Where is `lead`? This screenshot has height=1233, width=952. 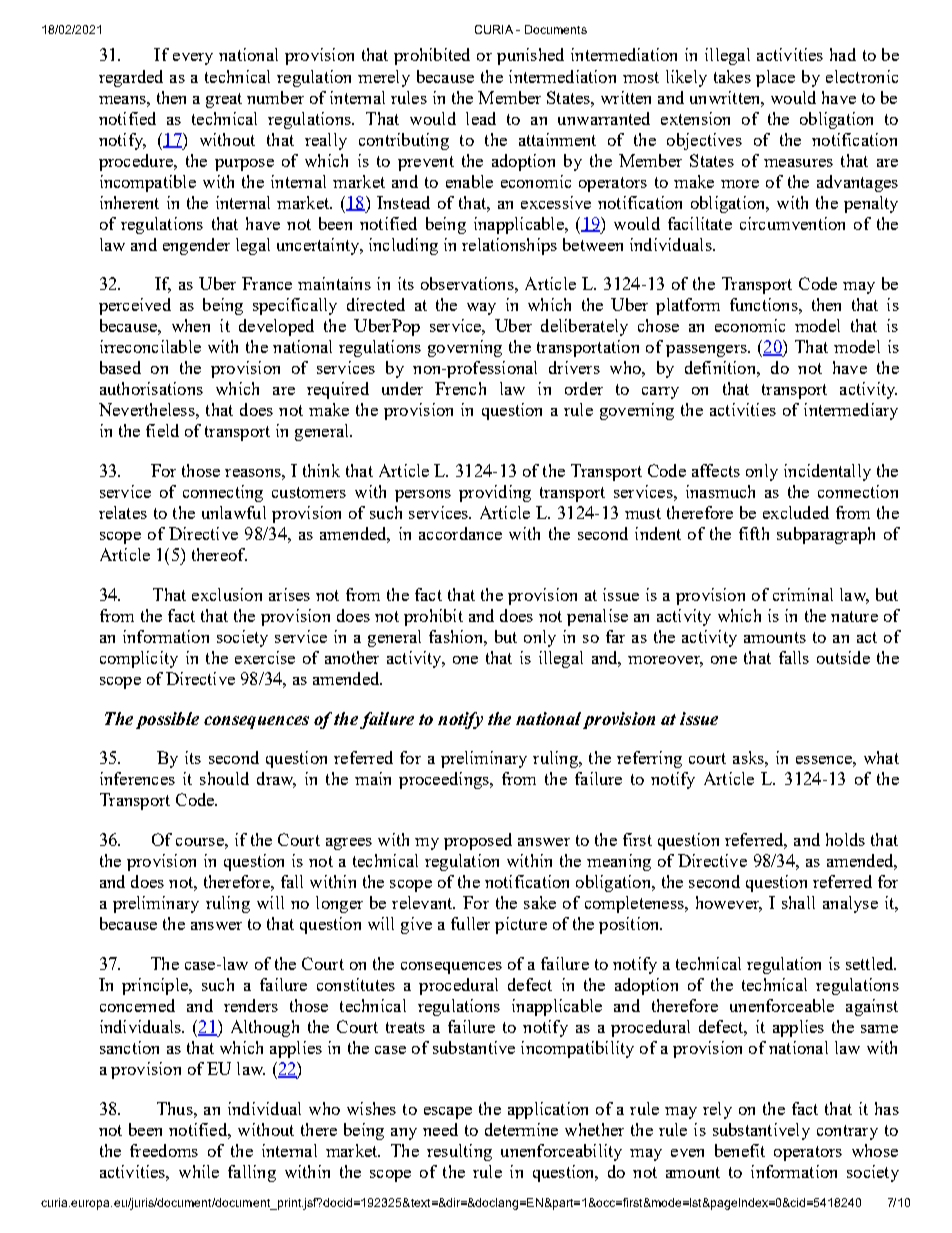 lead is located at coordinates (481, 118).
